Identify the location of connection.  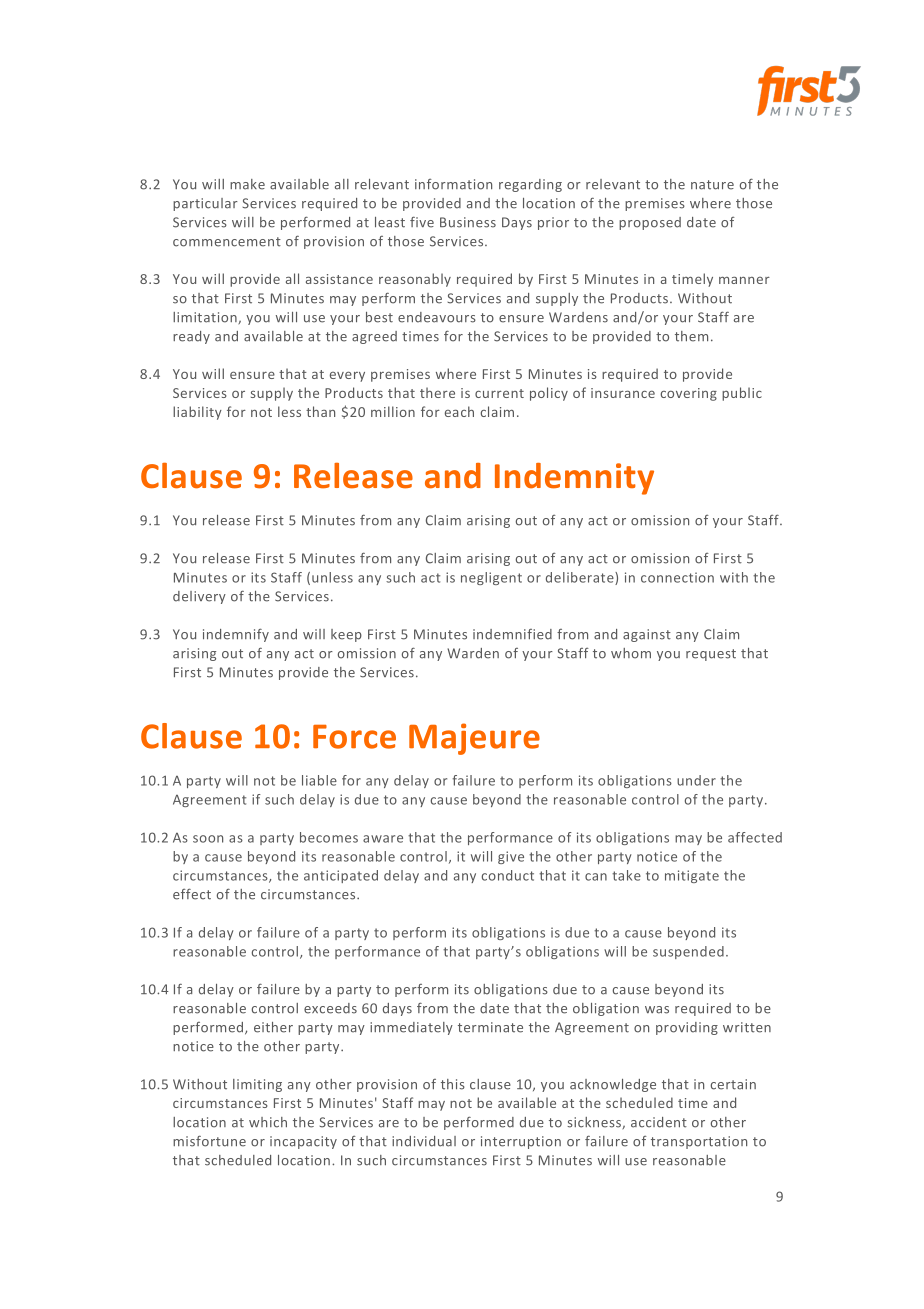
(677, 577).
